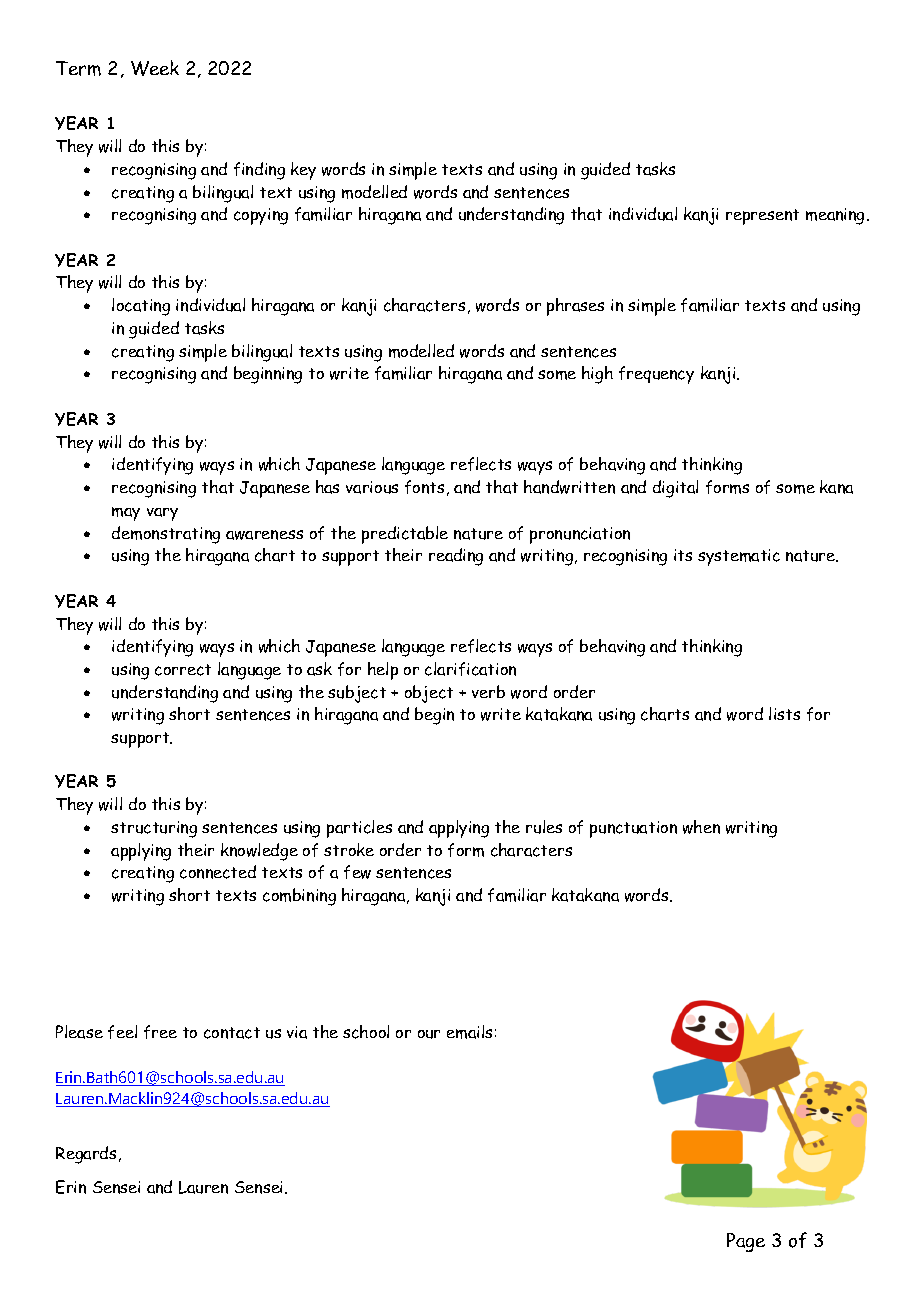  What do you see at coordinates (303, 171) in the page?
I see `key` at bounding box center [303, 171].
